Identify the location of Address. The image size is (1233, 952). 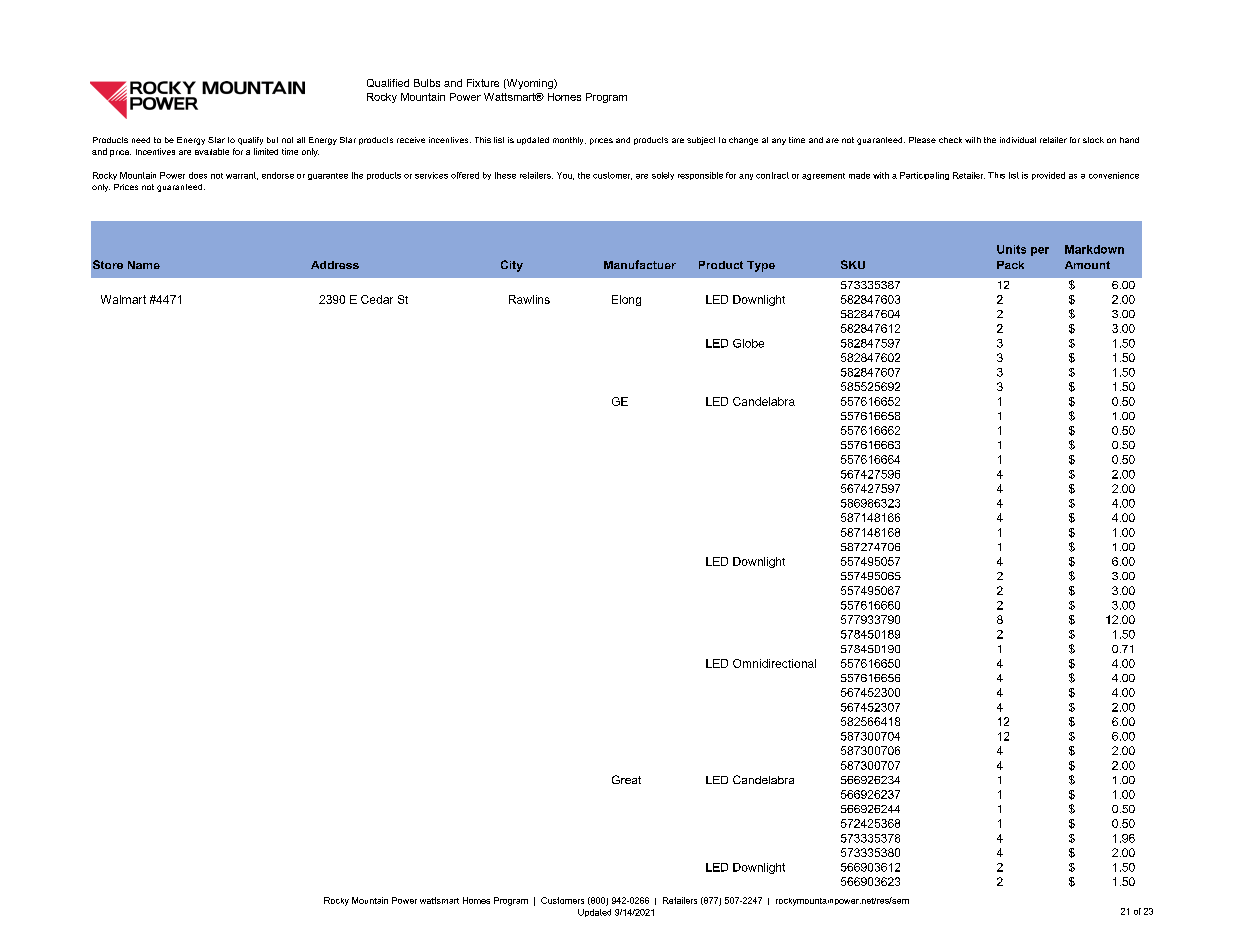
(335, 265).
